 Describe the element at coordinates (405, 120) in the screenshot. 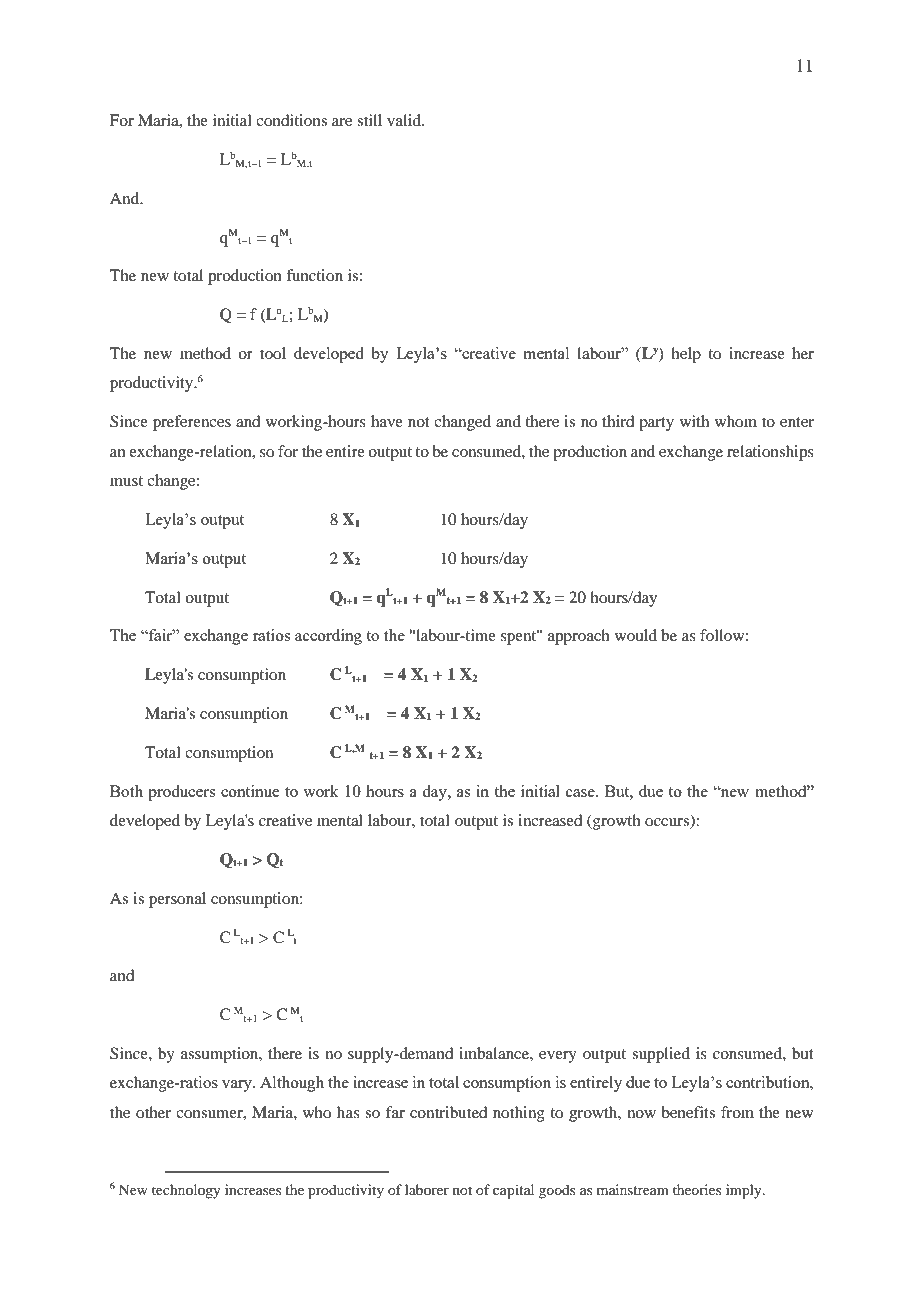

I see `valid` at that location.
